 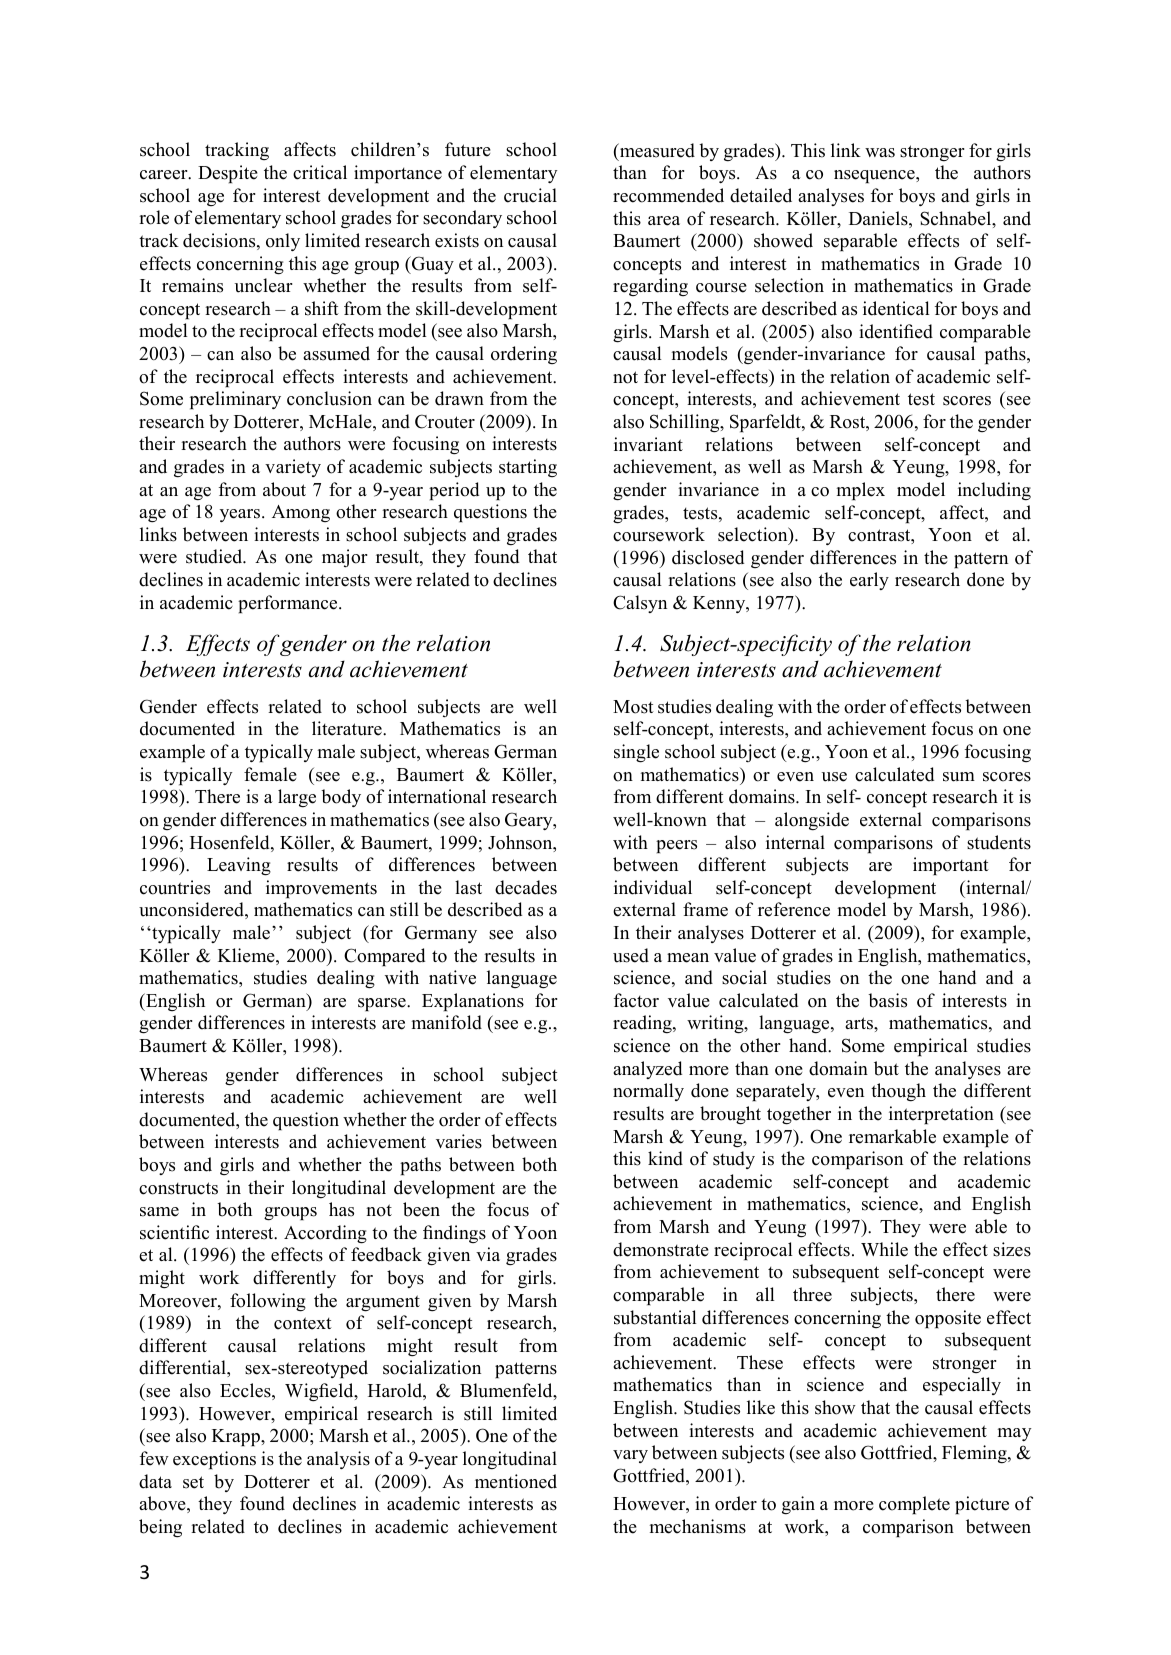 I want to click on vary, so click(x=630, y=1456).
